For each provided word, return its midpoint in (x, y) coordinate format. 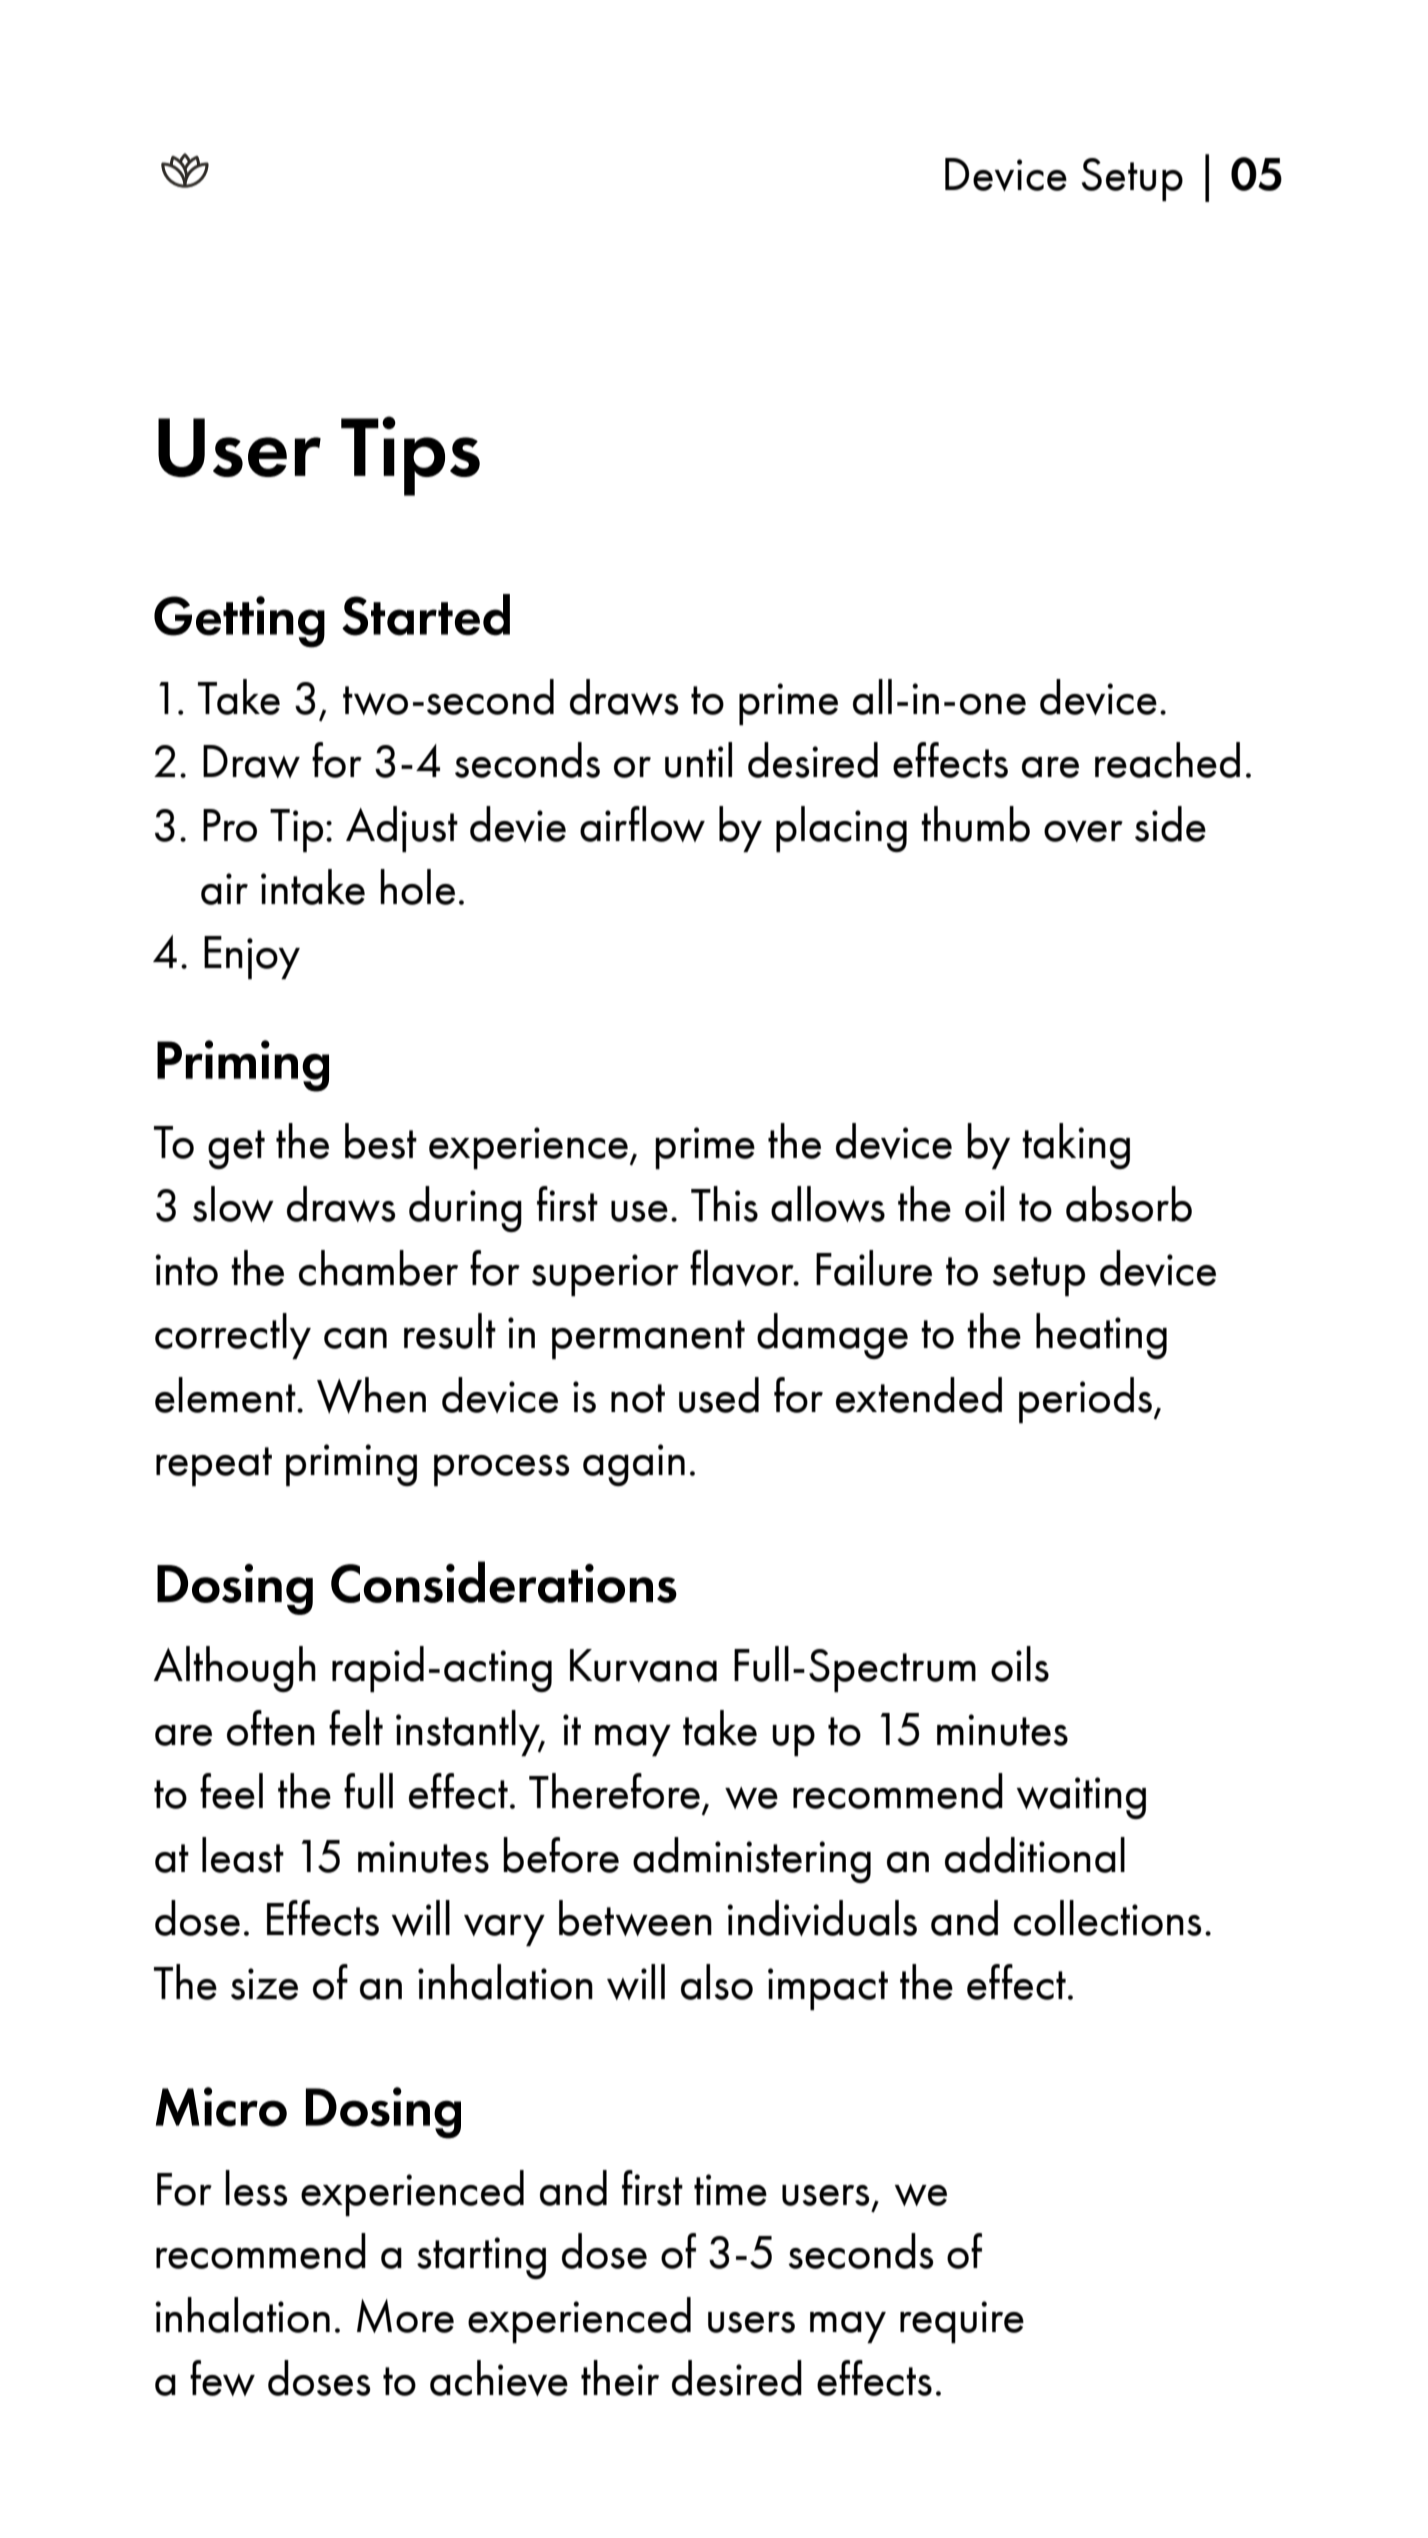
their (620, 2378)
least (243, 1855)
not (638, 1398)
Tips (410, 456)
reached (1167, 760)
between (635, 1918)
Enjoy (252, 957)
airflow (642, 824)
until (698, 760)
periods (1085, 1400)
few (222, 2378)
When (371, 1395)
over (1083, 831)
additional (1035, 1855)
